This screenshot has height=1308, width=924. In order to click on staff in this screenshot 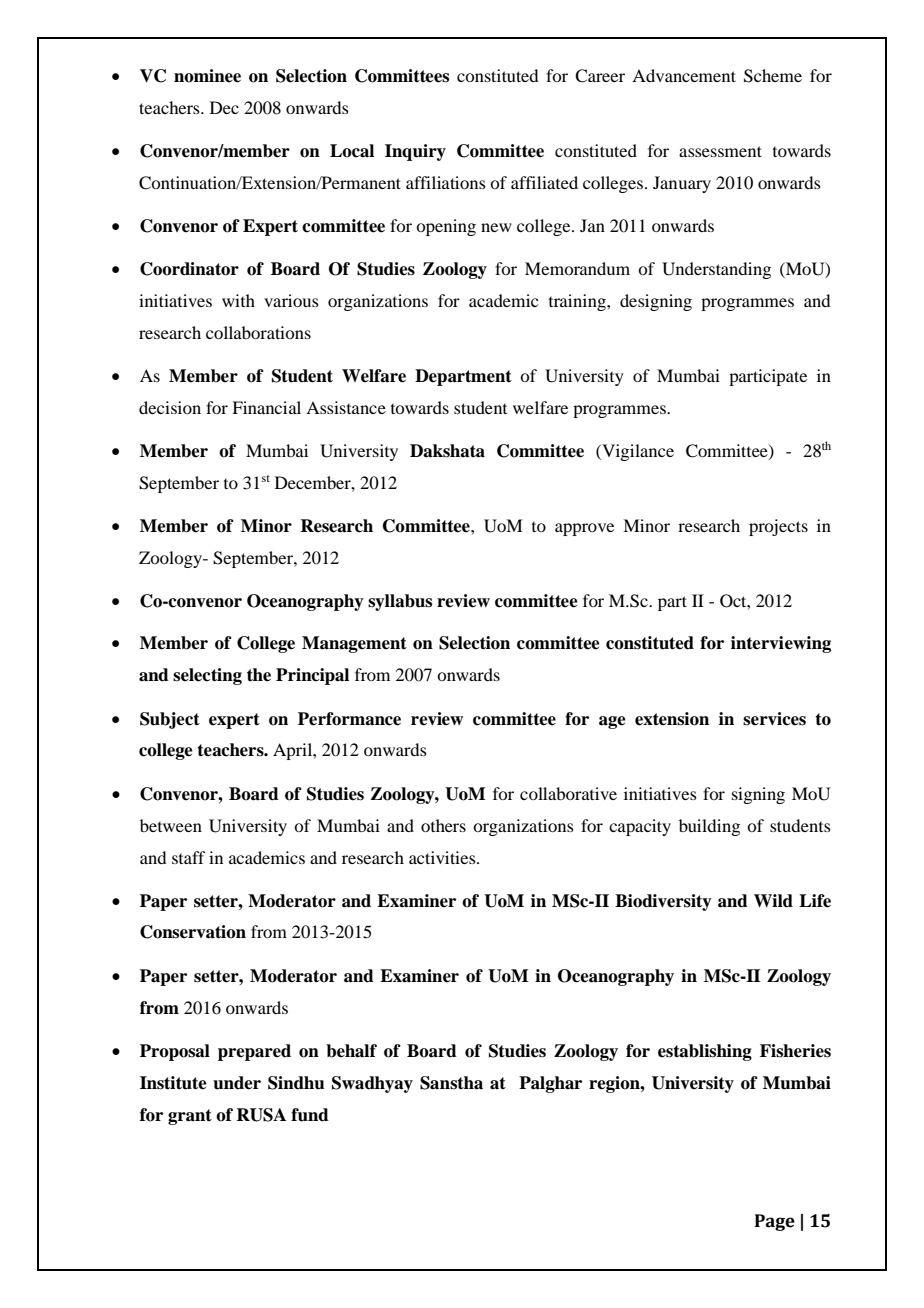, I will do `click(188, 857)`.
